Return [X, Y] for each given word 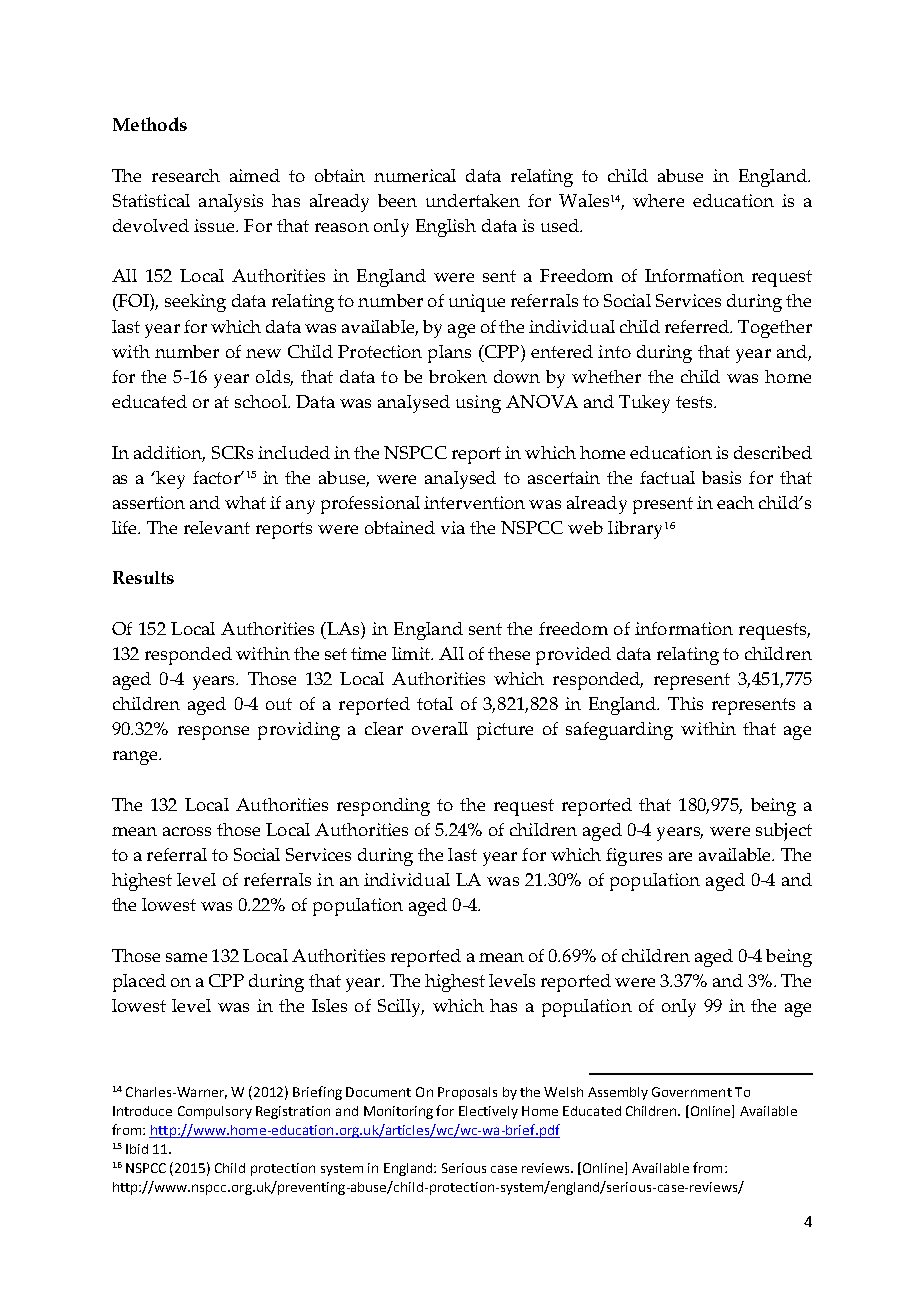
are [680, 856]
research [186, 175]
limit [412, 653]
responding [383, 807]
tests [695, 402]
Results [143, 577]
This [685, 703]
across [187, 831]
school [262, 401]
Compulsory [215, 1112]
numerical [415, 175]
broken [458, 376]
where [658, 200]
